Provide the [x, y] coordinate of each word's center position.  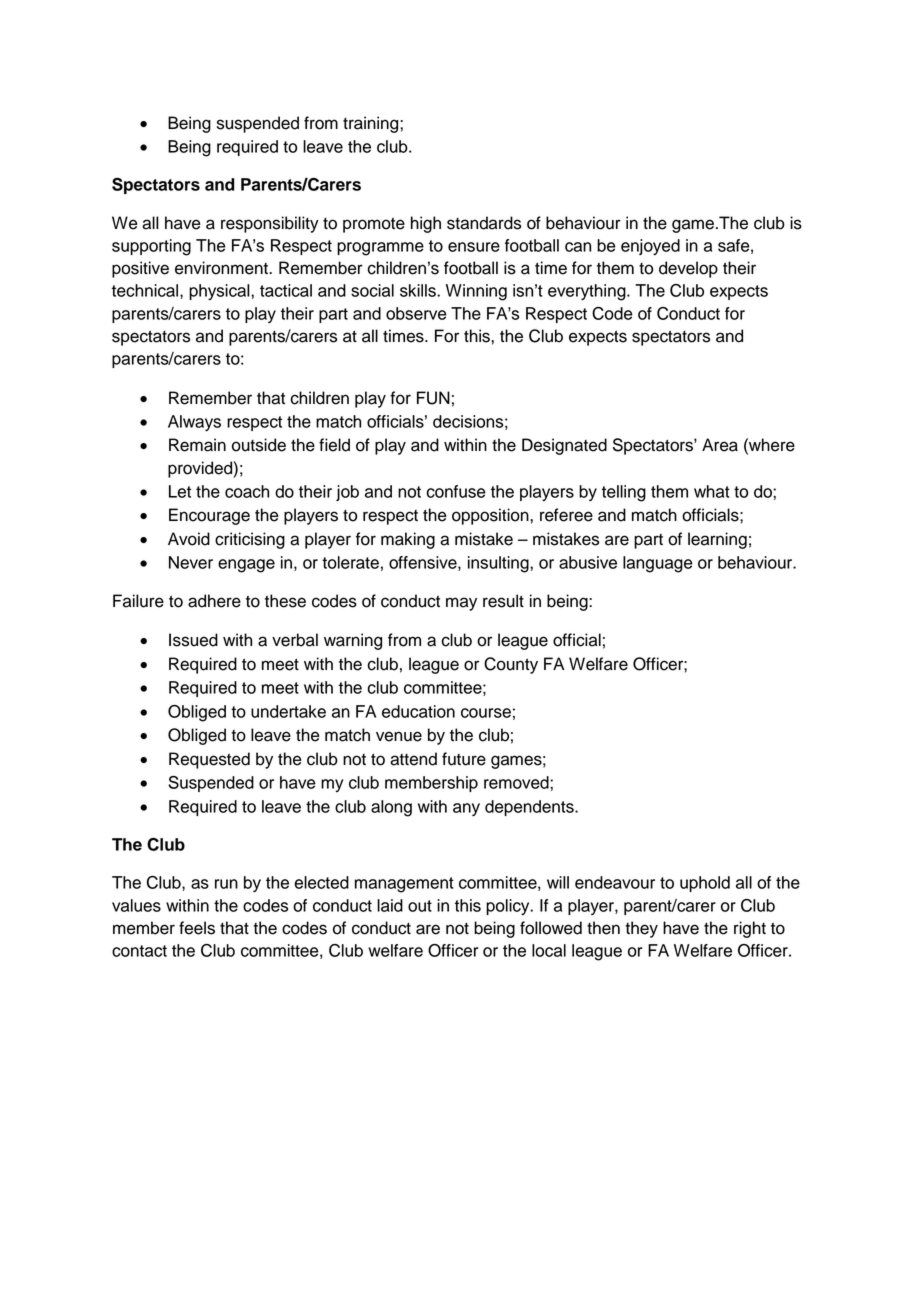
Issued [193, 640]
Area [720, 445]
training [372, 124]
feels [197, 928]
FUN [433, 398]
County [511, 665]
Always [194, 423]
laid [390, 905]
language [658, 564]
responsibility [270, 224]
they [641, 929]
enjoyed [650, 247]
